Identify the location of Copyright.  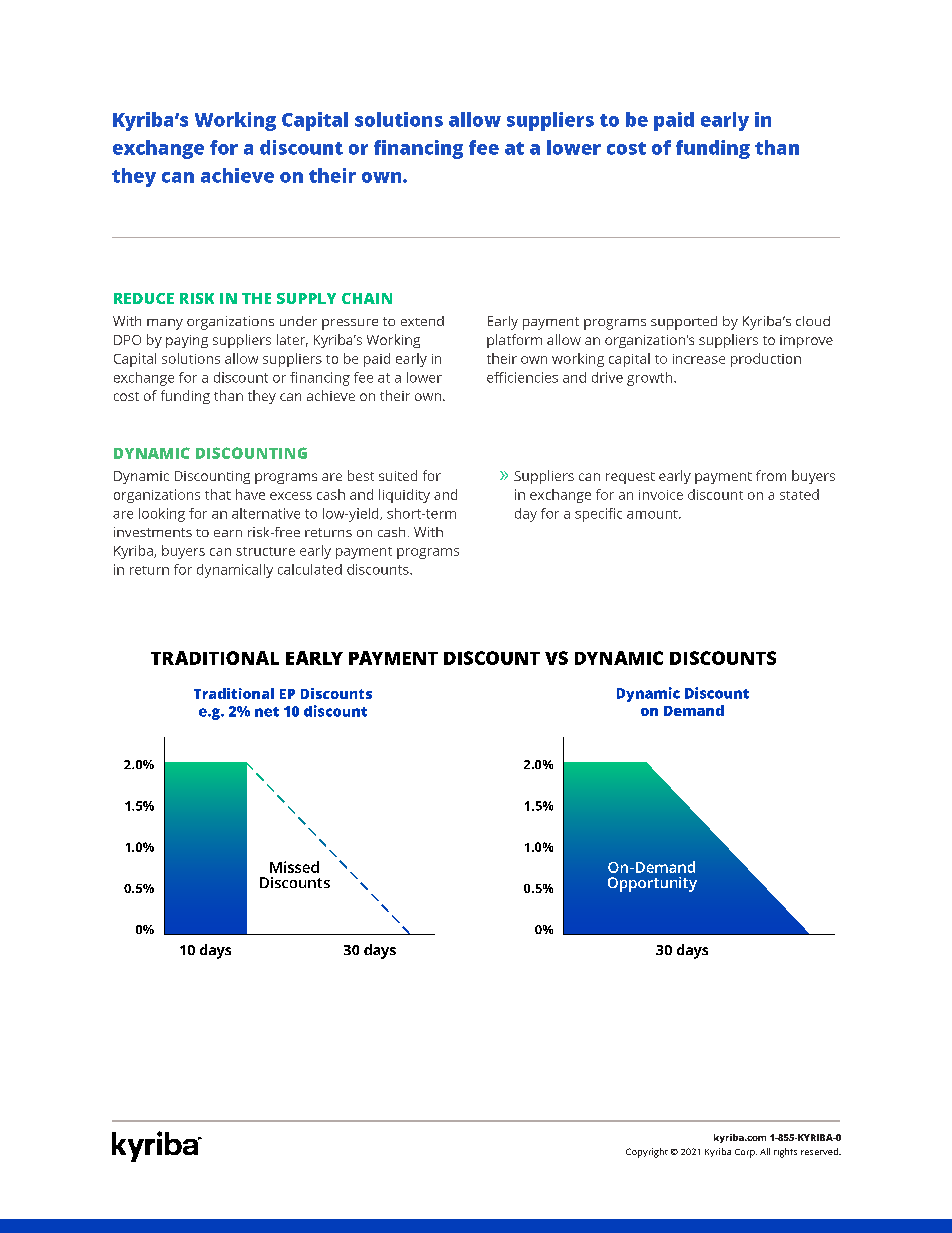
(647, 1153).
